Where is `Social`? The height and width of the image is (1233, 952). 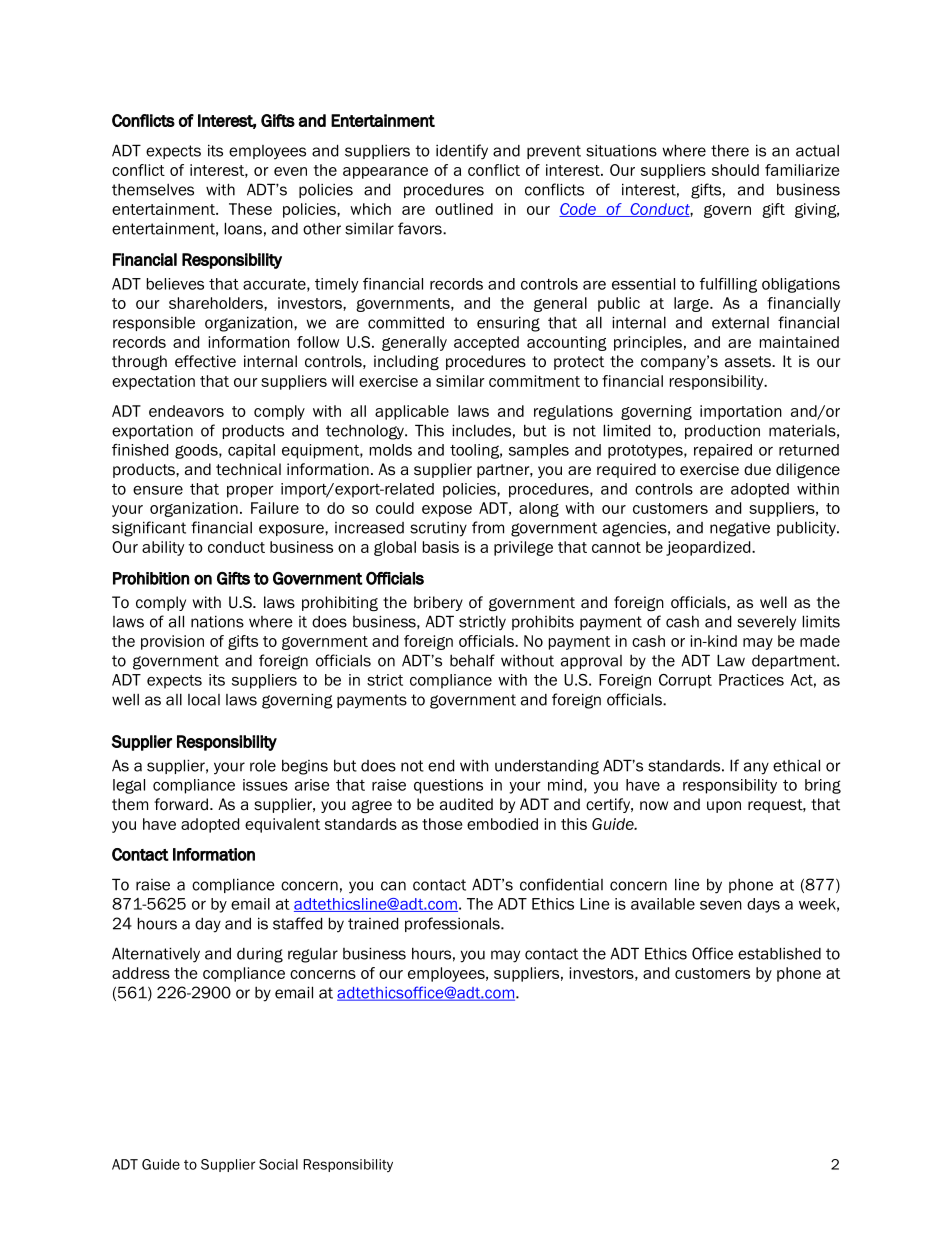
Social is located at coordinates (278, 1164).
